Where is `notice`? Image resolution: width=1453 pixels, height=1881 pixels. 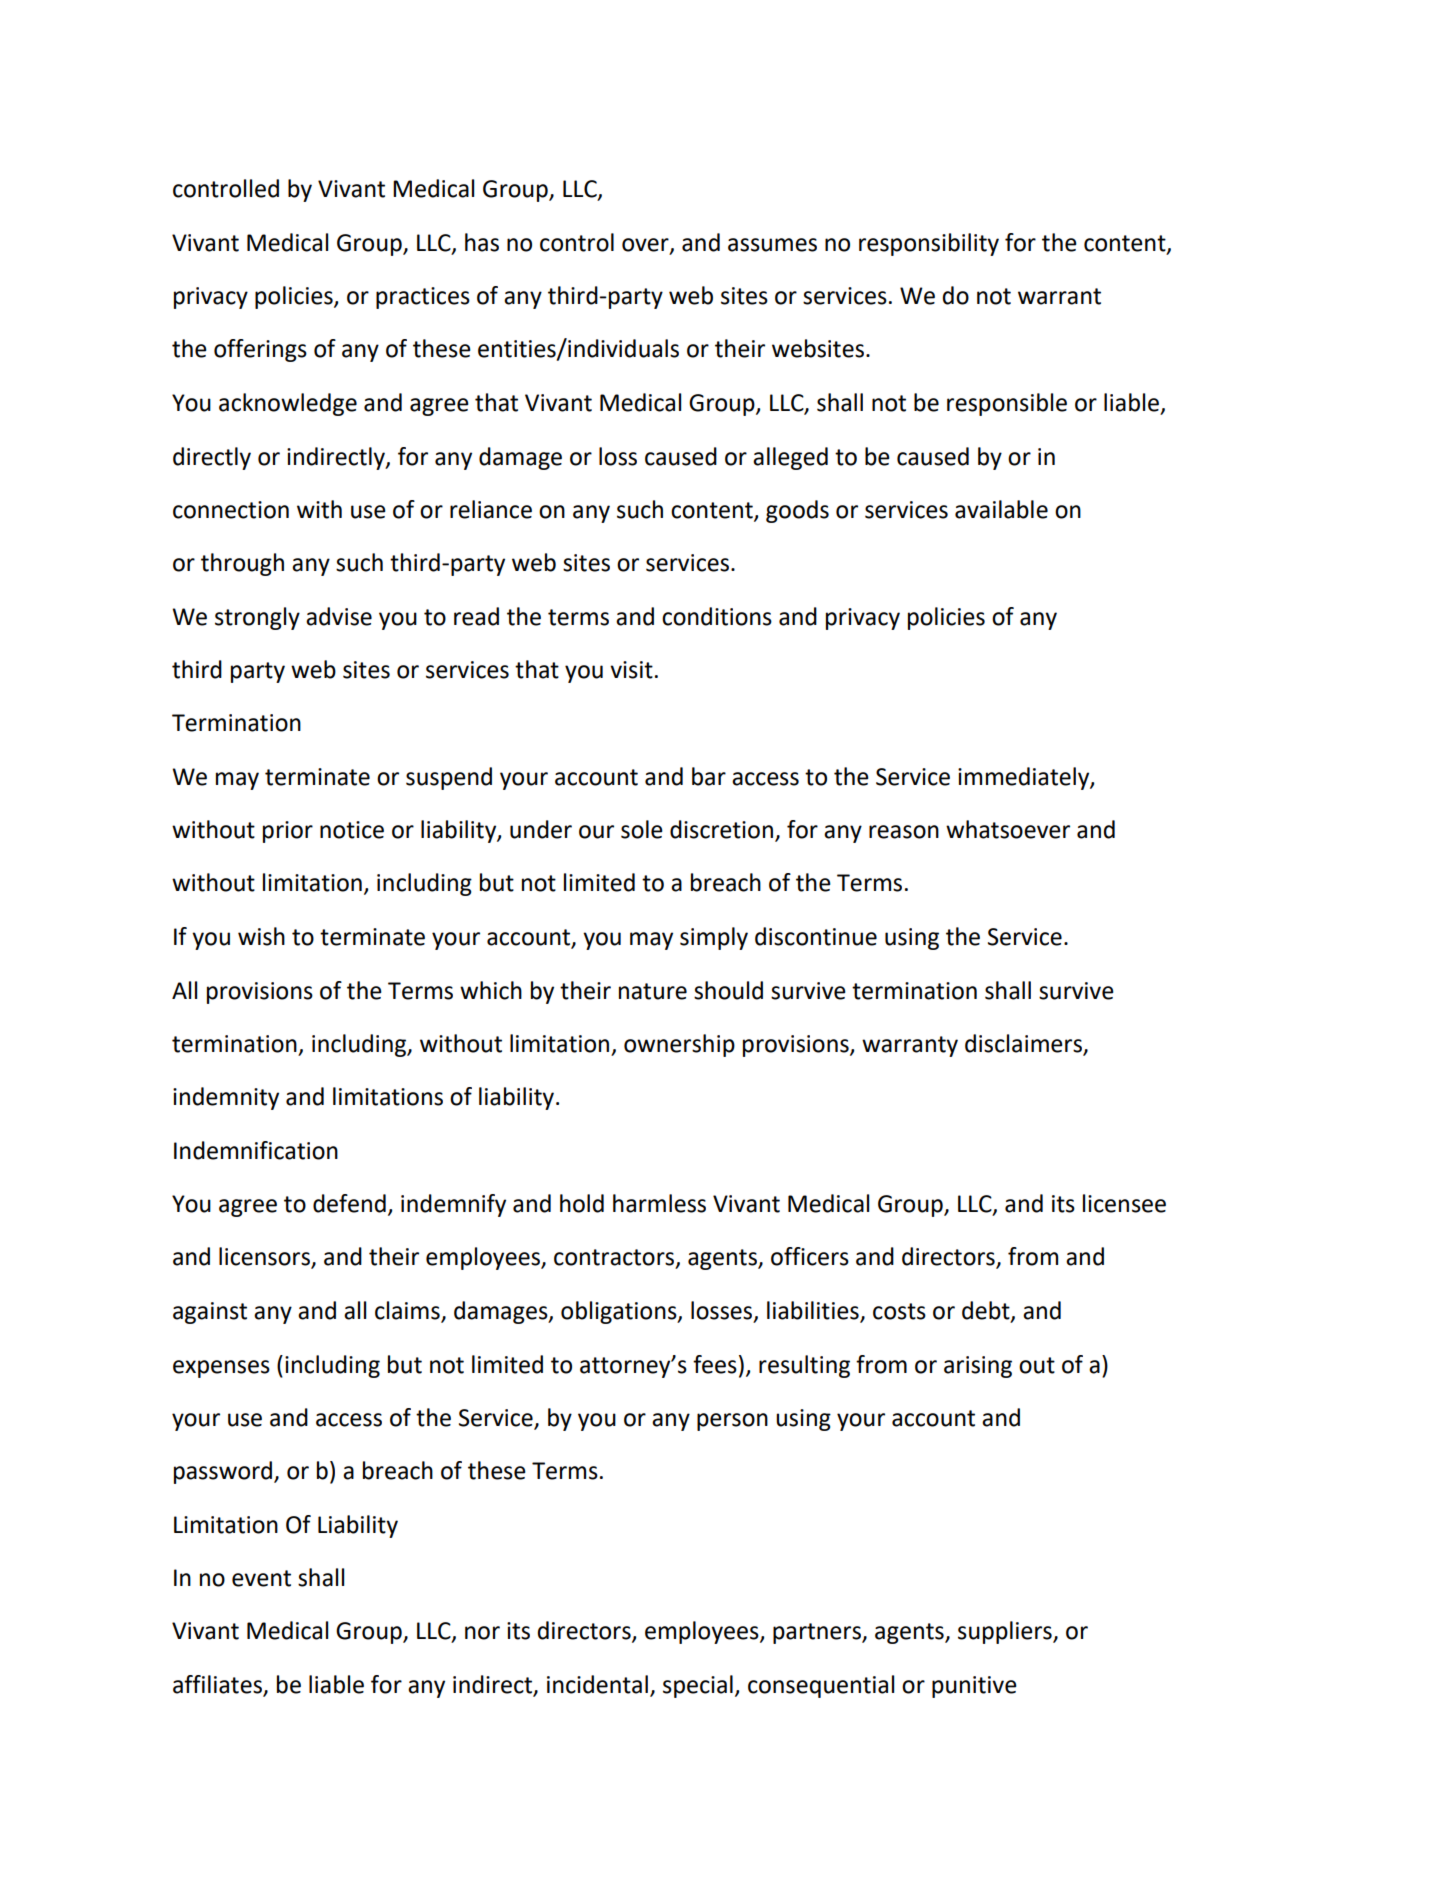
notice is located at coordinates (352, 830).
